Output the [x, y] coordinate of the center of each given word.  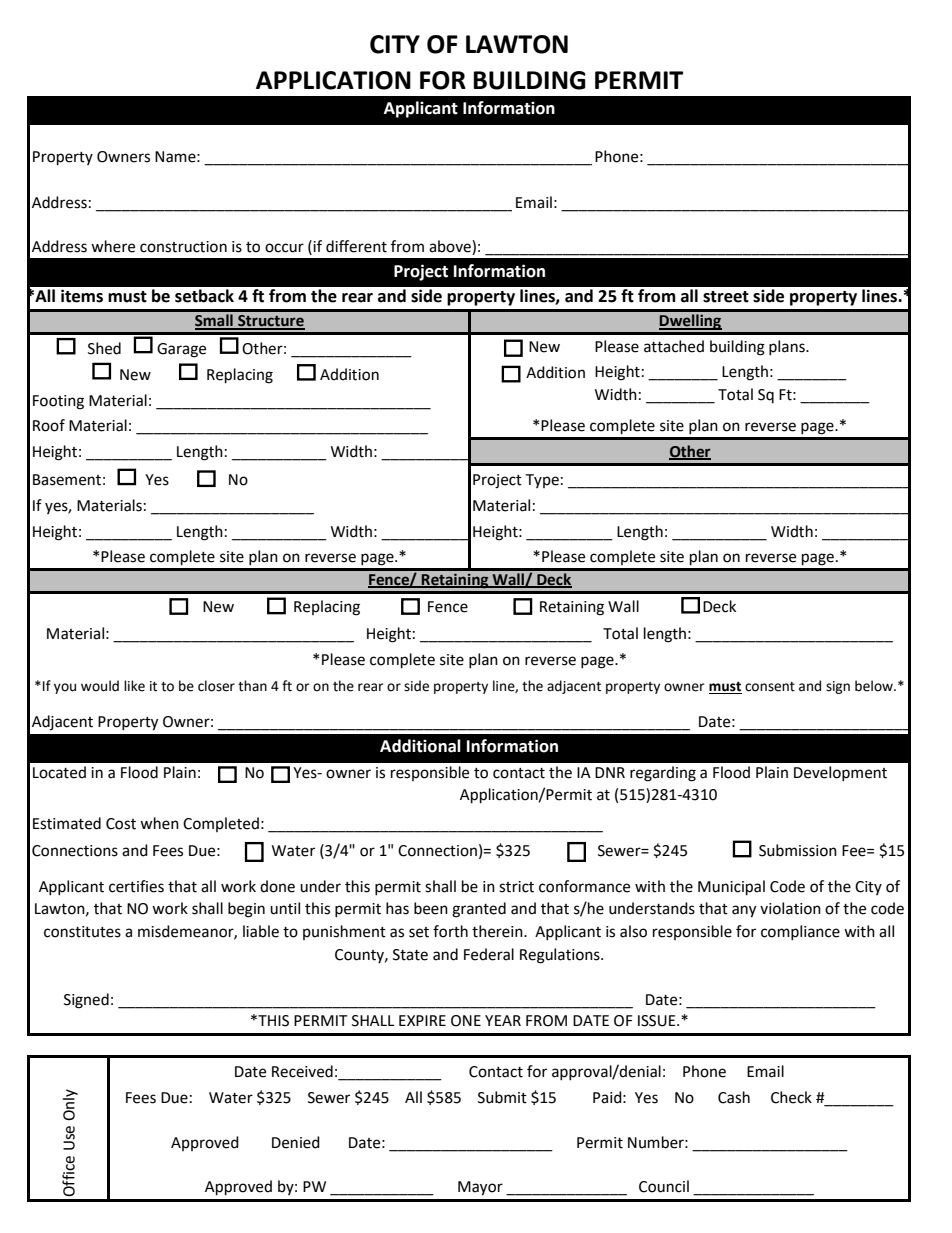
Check [791, 1097]
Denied [296, 1142]
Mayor [480, 1188]
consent [770, 687]
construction [183, 247]
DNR [610, 772]
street [726, 297]
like [134, 686]
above [451, 247]
